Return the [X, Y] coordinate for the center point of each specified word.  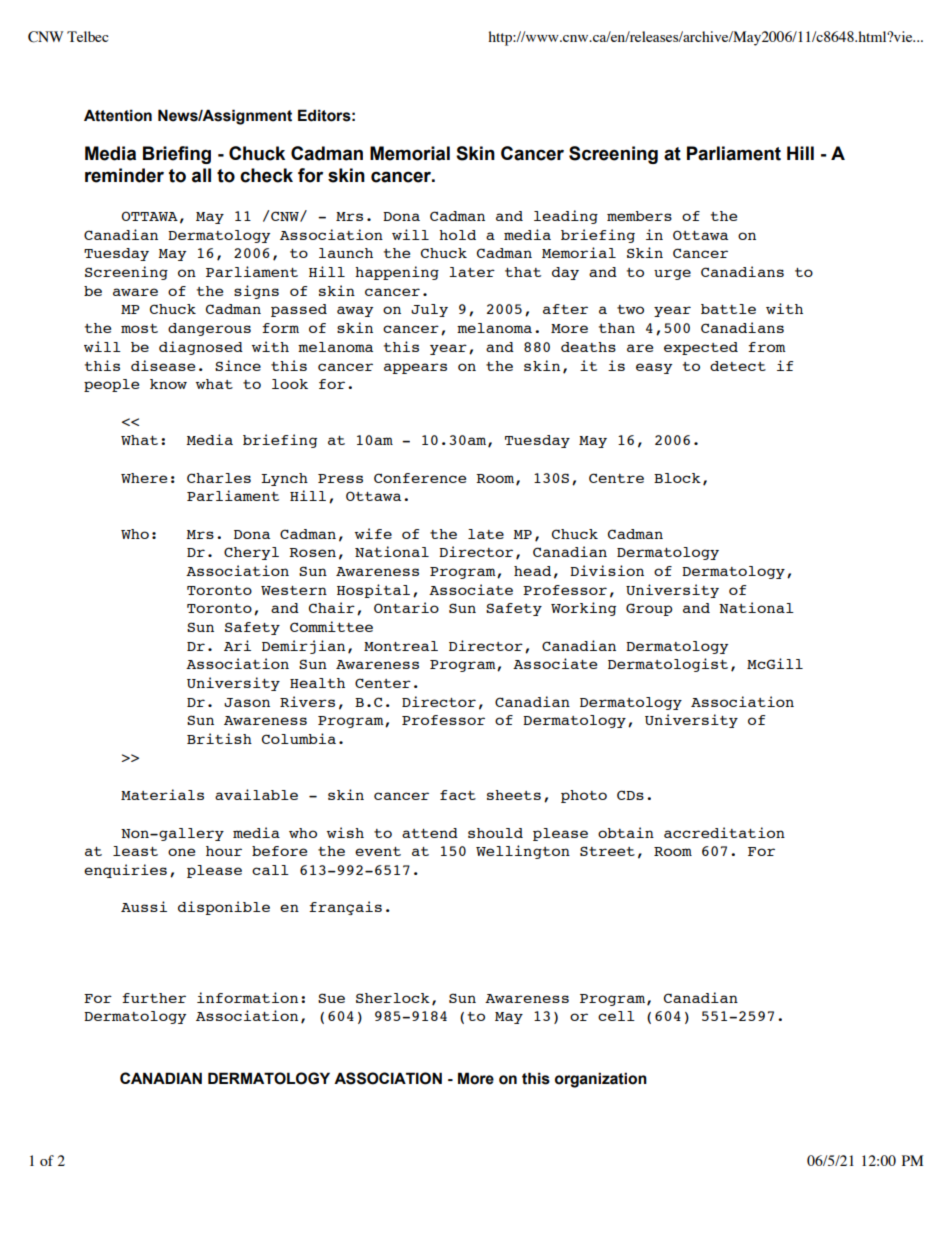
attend [430, 833]
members [639, 216]
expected [701, 348]
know [168, 384]
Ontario [406, 607]
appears [415, 368]
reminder [124, 175]
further [154, 998]
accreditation [724, 832]
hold [457, 235]
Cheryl [251, 553]
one [181, 852]
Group [649, 609]
